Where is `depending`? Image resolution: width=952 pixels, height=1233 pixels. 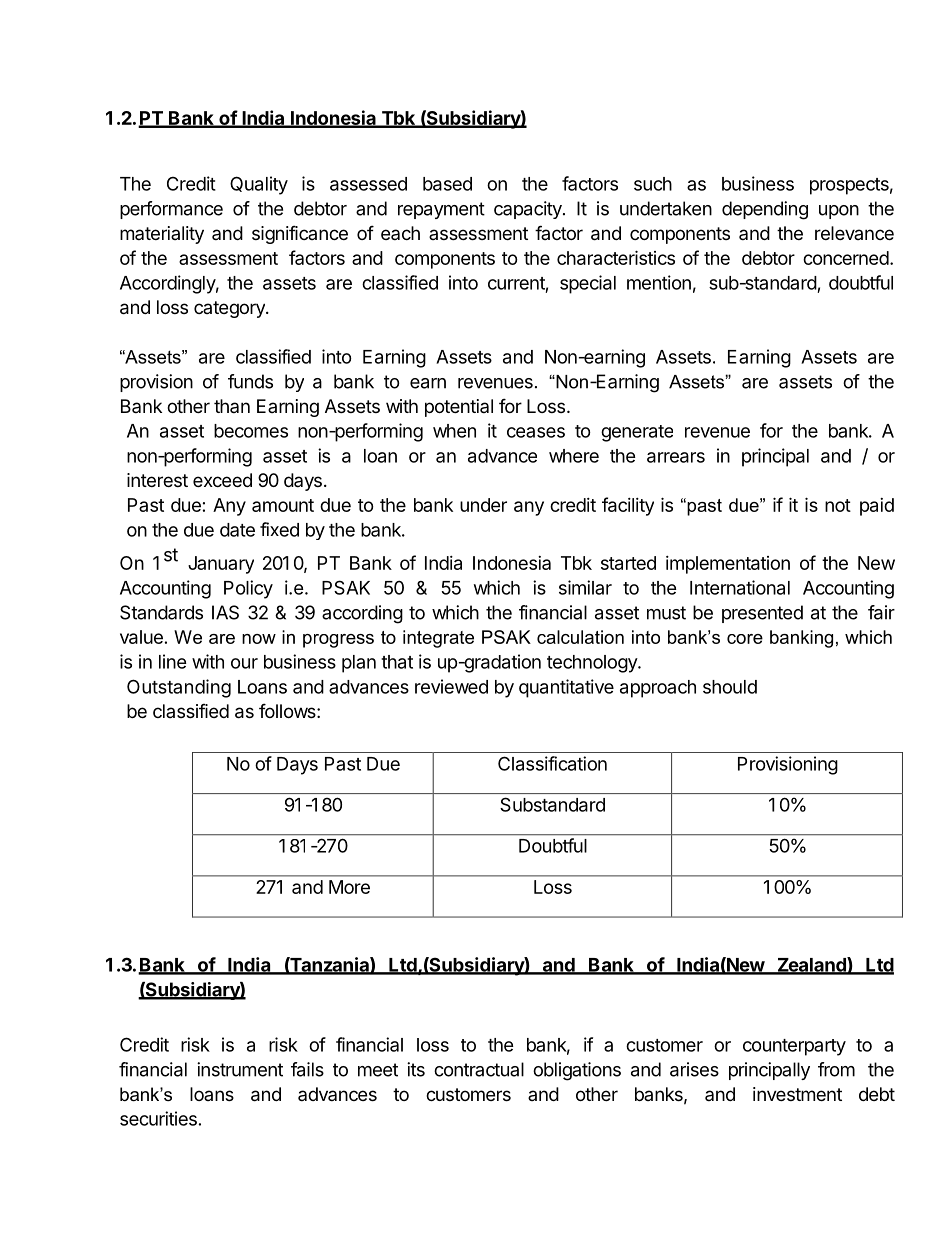
depending is located at coordinates (765, 210).
